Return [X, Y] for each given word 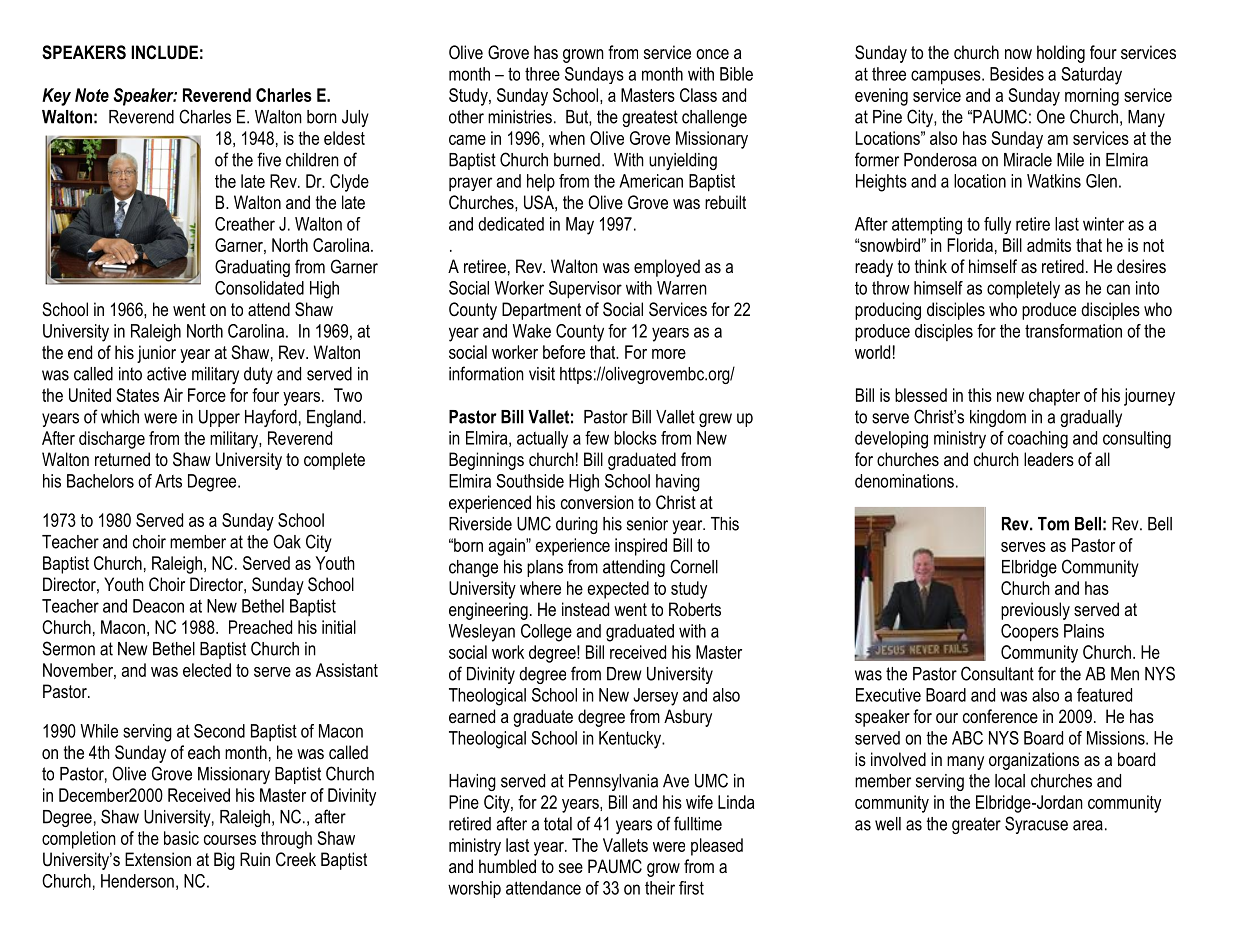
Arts [168, 481]
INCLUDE [164, 52]
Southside [530, 481]
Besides [1017, 74]
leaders [1049, 459]
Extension [158, 859]
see [571, 868]
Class [698, 95]
